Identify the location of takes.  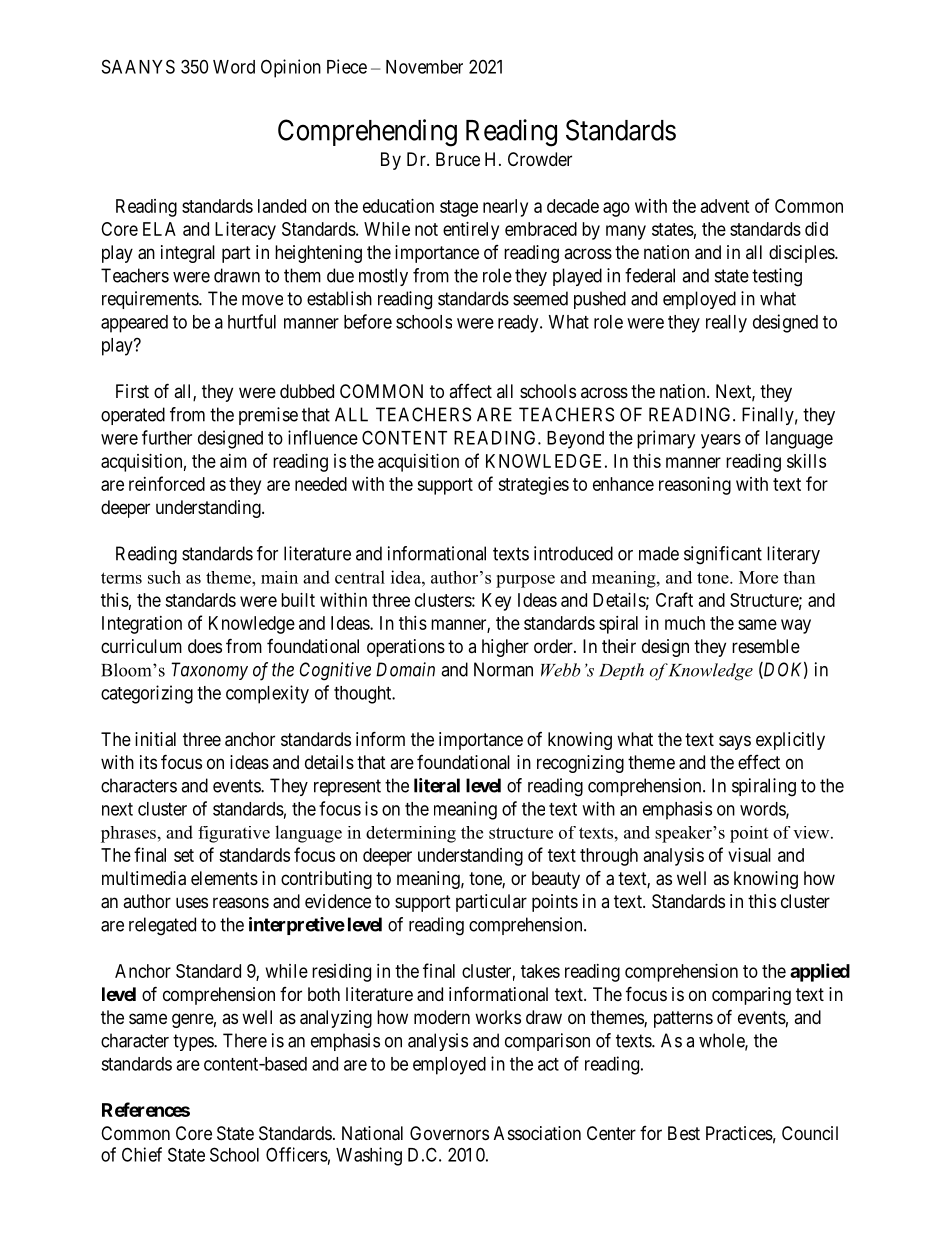
(540, 971).
